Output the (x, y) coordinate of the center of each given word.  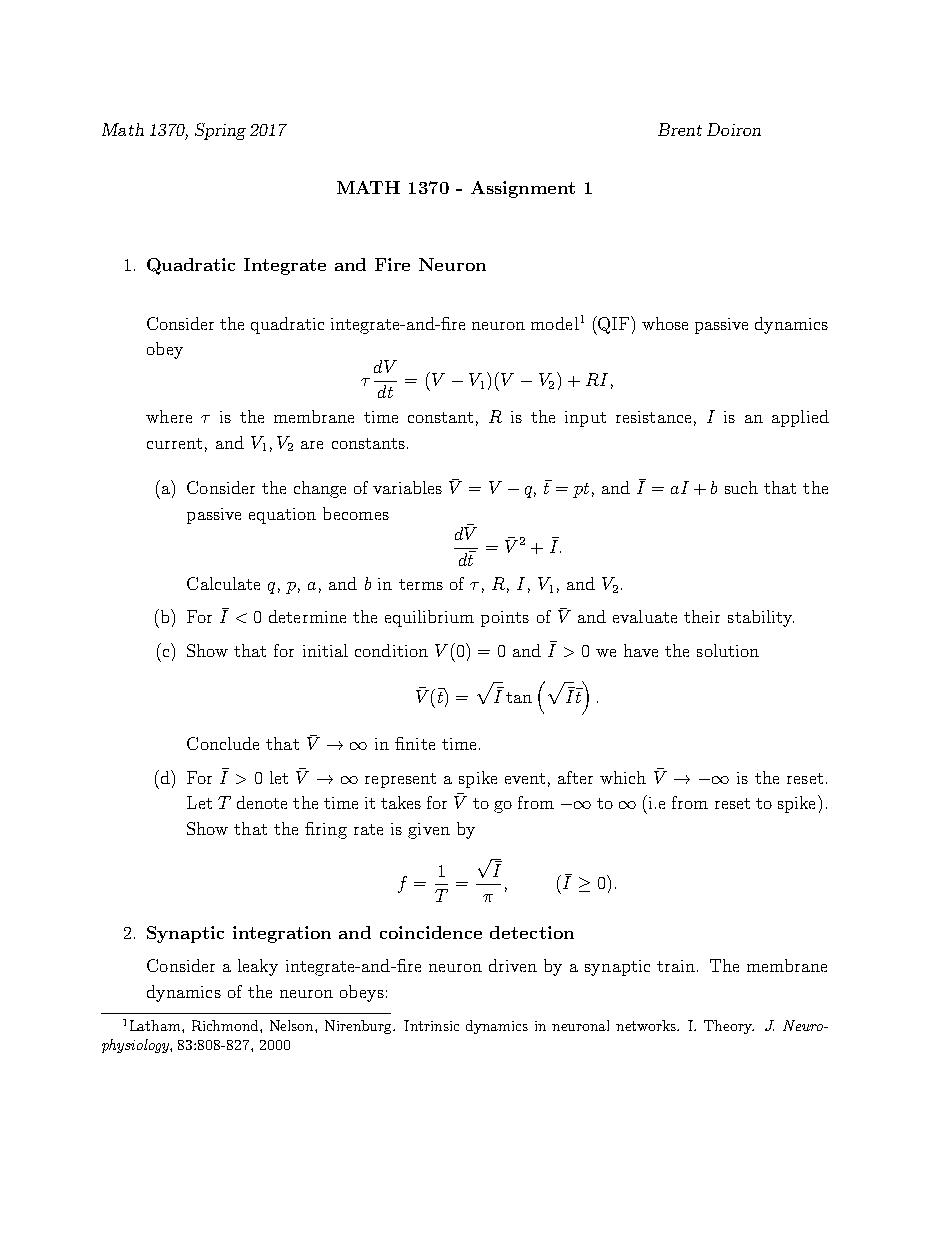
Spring (220, 131)
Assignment (523, 189)
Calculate (223, 583)
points (505, 619)
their (702, 616)
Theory (729, 1027)
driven (513, 965)
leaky (258, 967)
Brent (680, 129)
